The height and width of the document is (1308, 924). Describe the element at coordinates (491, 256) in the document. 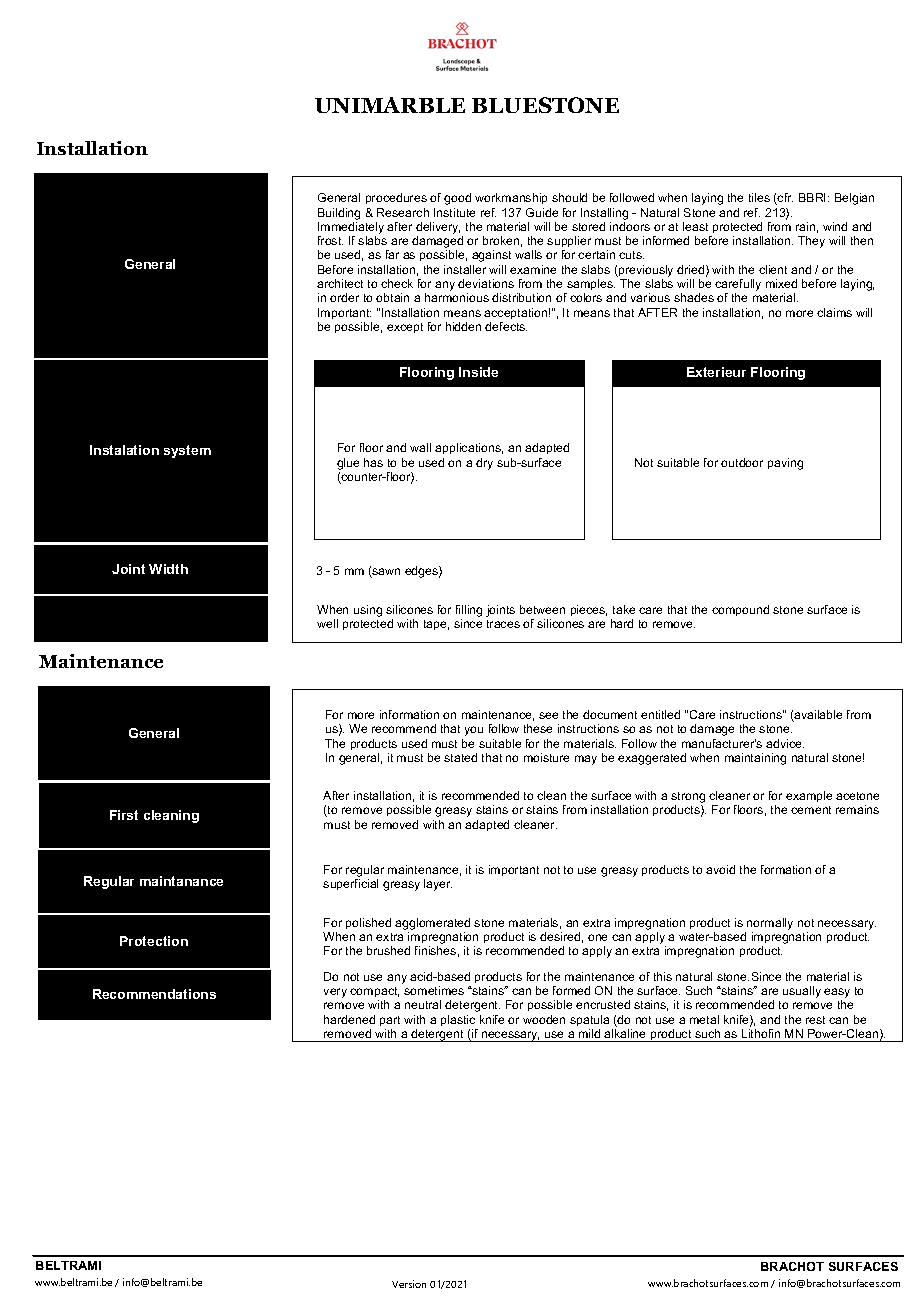

I see `against` at that location.
